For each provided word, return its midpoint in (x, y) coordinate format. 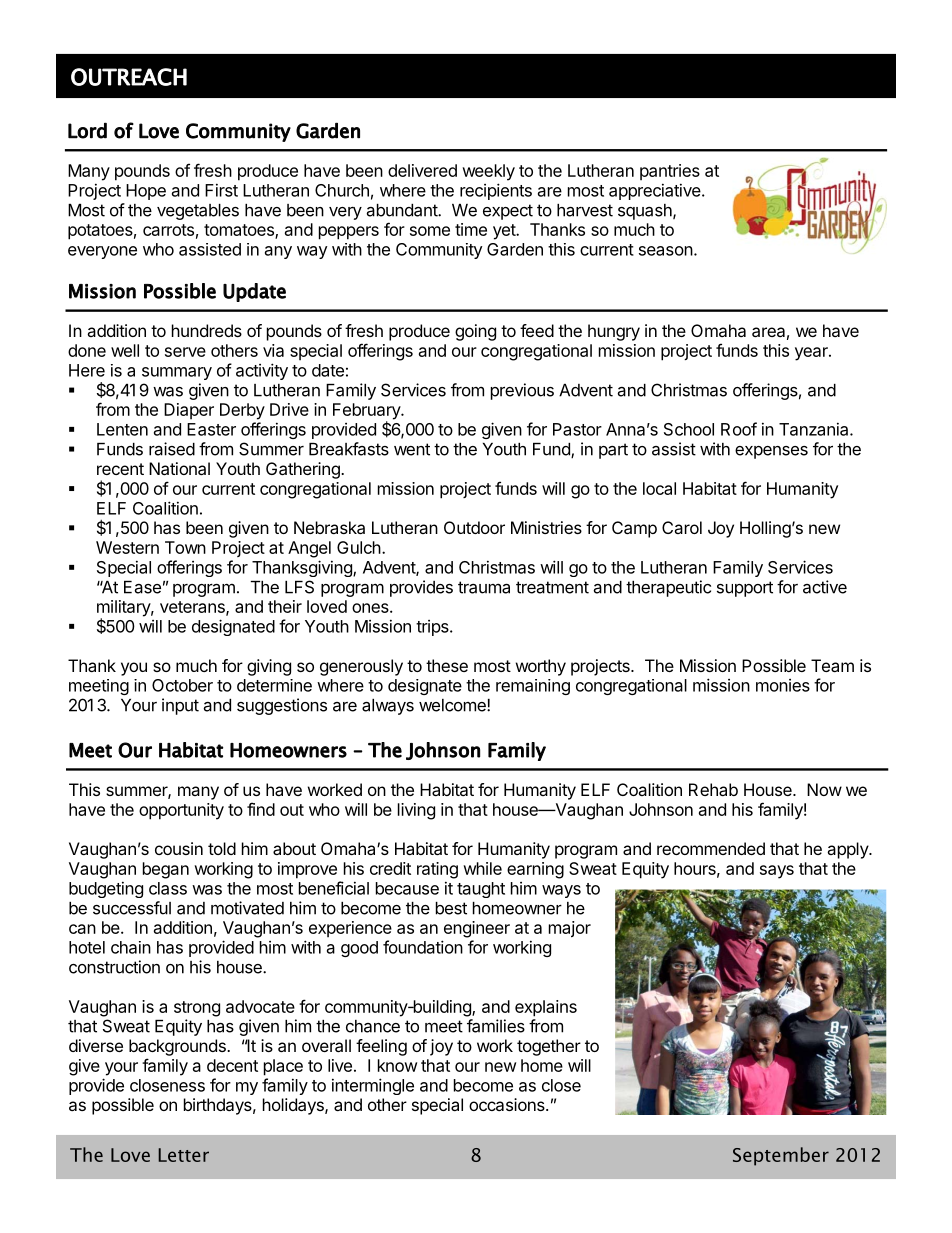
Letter (183, 1155)
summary (177, 373)
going (475, 332)
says (777, 872)
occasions (508, 1104)
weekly (488, 172)
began (166, 870)
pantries (670, 172)
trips (433, 628)
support (745, 589)
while (482, 868)
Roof (739, 429)
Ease (142, 587)
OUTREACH (129, 77)
